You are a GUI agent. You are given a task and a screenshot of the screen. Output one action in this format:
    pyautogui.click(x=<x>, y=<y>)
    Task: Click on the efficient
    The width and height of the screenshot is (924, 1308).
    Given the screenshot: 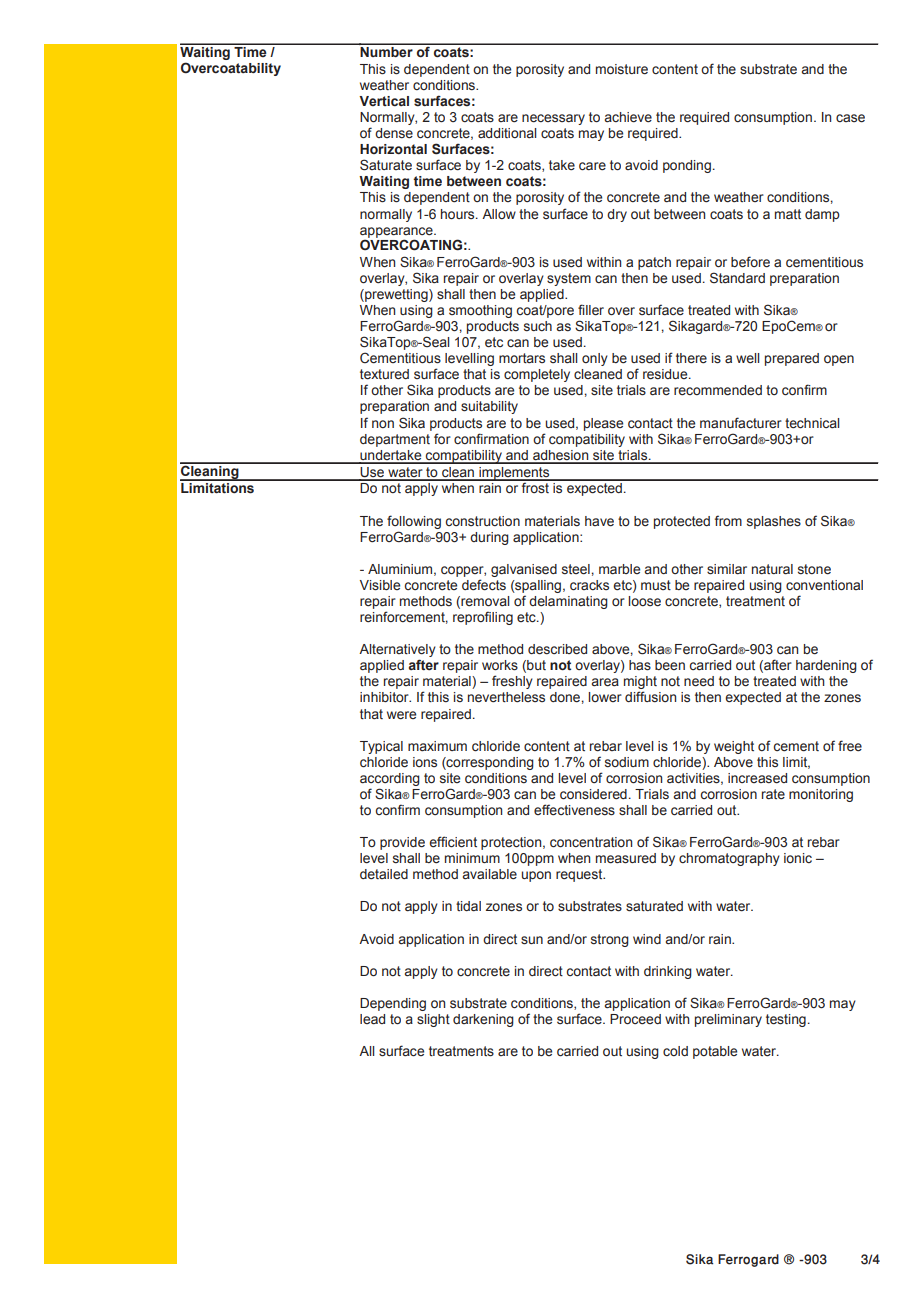 What is the action you would take?
    pyautogui.click(x=453, y=842)
